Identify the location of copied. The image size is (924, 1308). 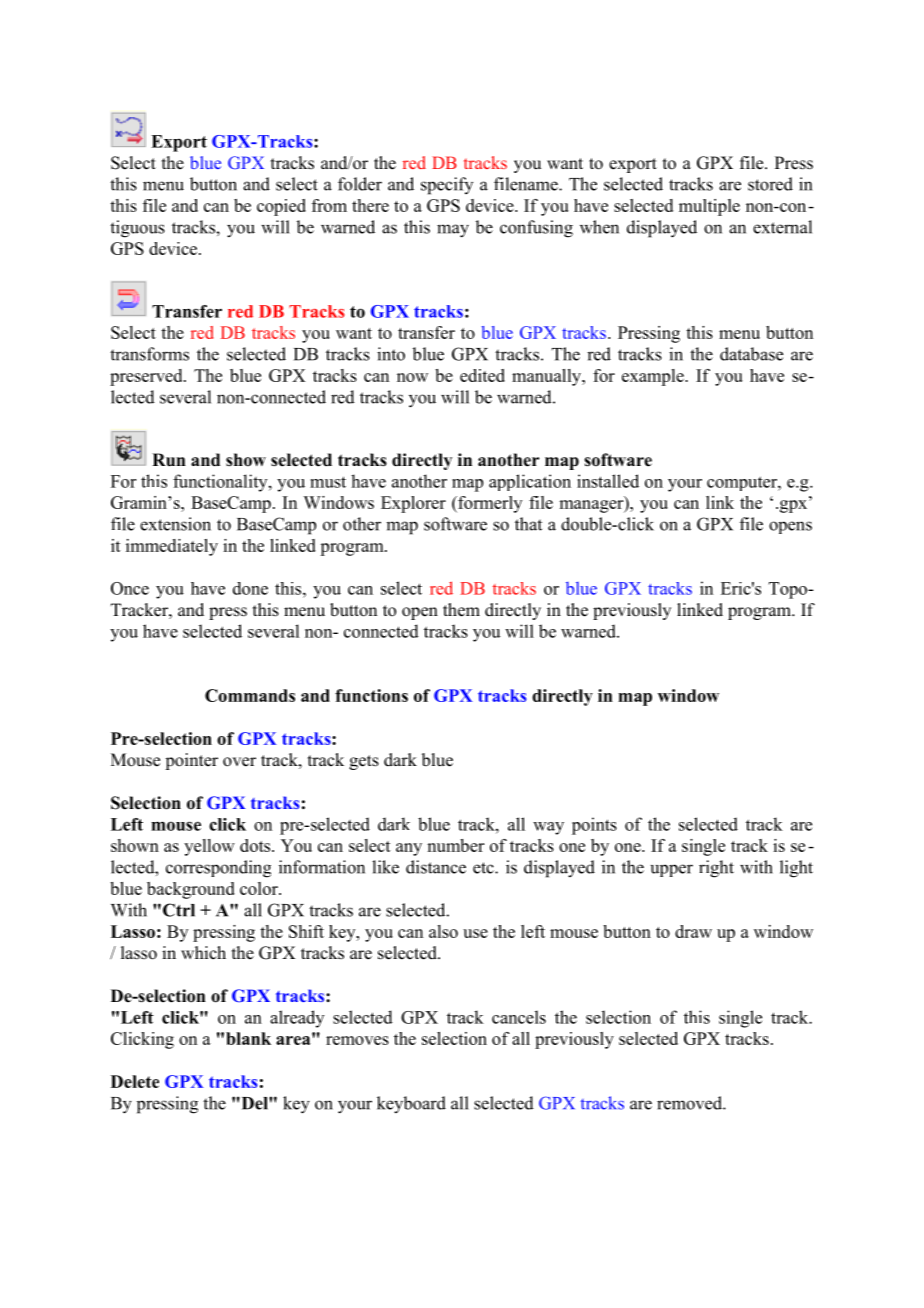
(281, 207).
